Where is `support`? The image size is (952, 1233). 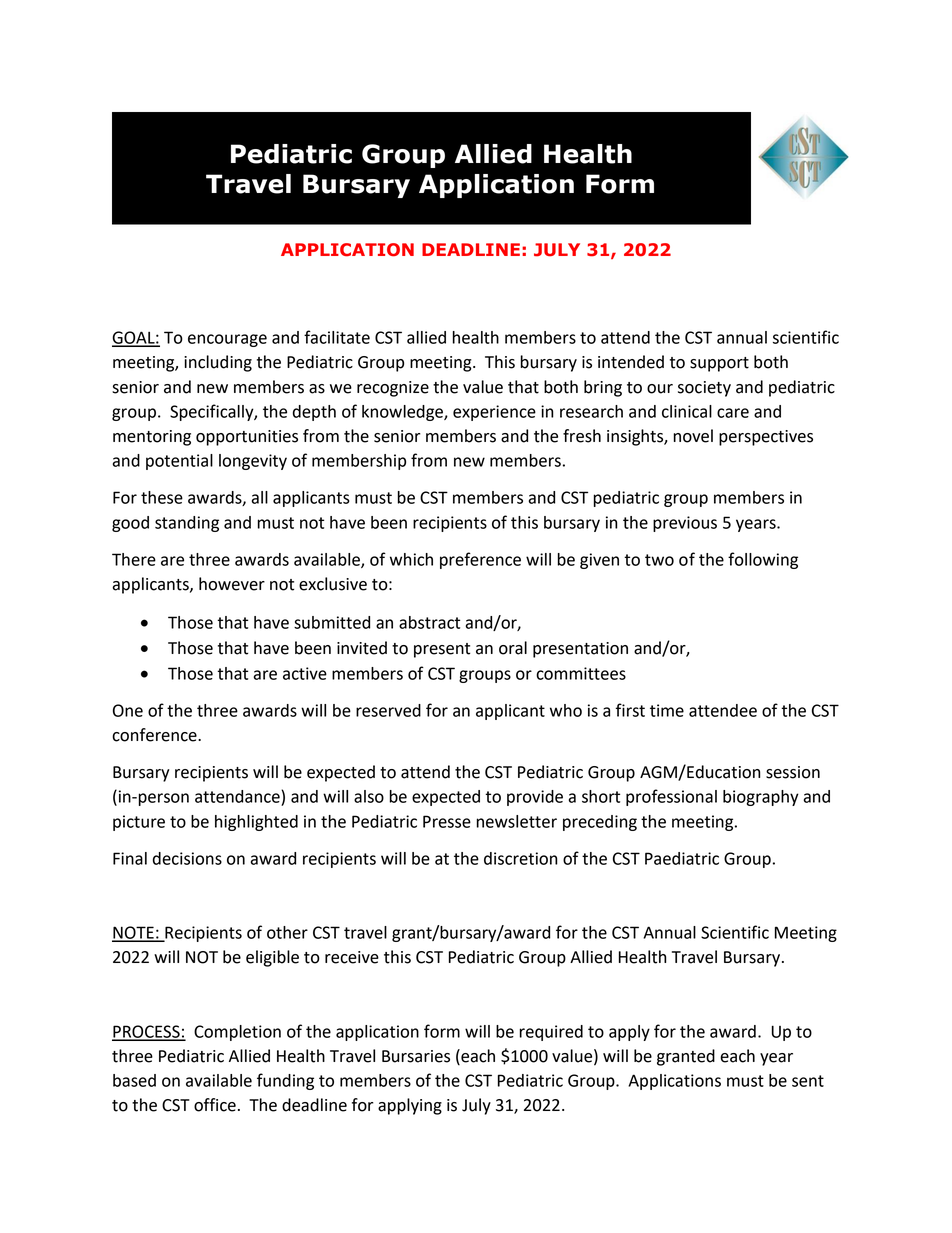
support is located at coordinates (719, 364).
